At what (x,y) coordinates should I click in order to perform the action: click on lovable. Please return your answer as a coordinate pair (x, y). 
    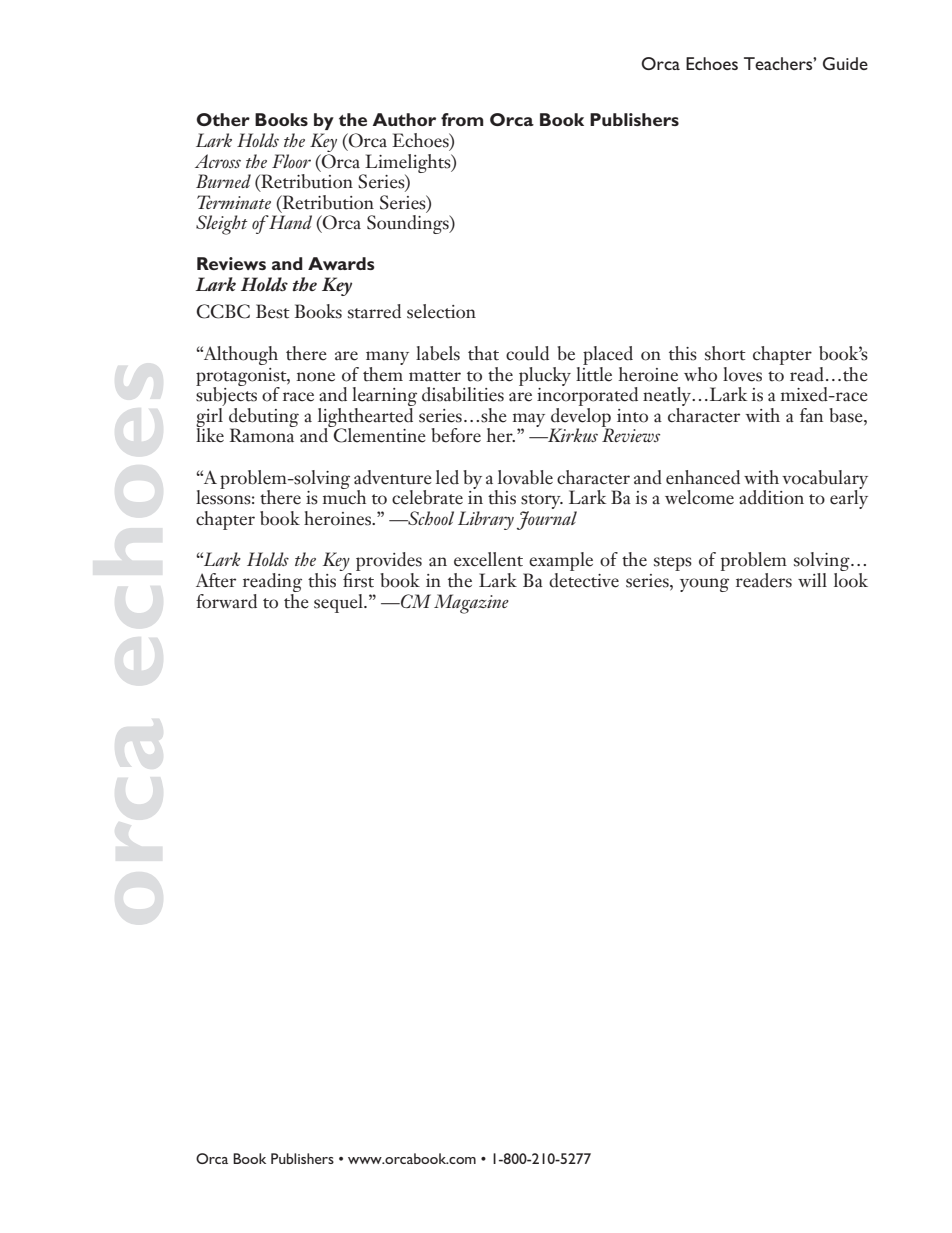
    Looking at the image, I should click on (525, 477).
